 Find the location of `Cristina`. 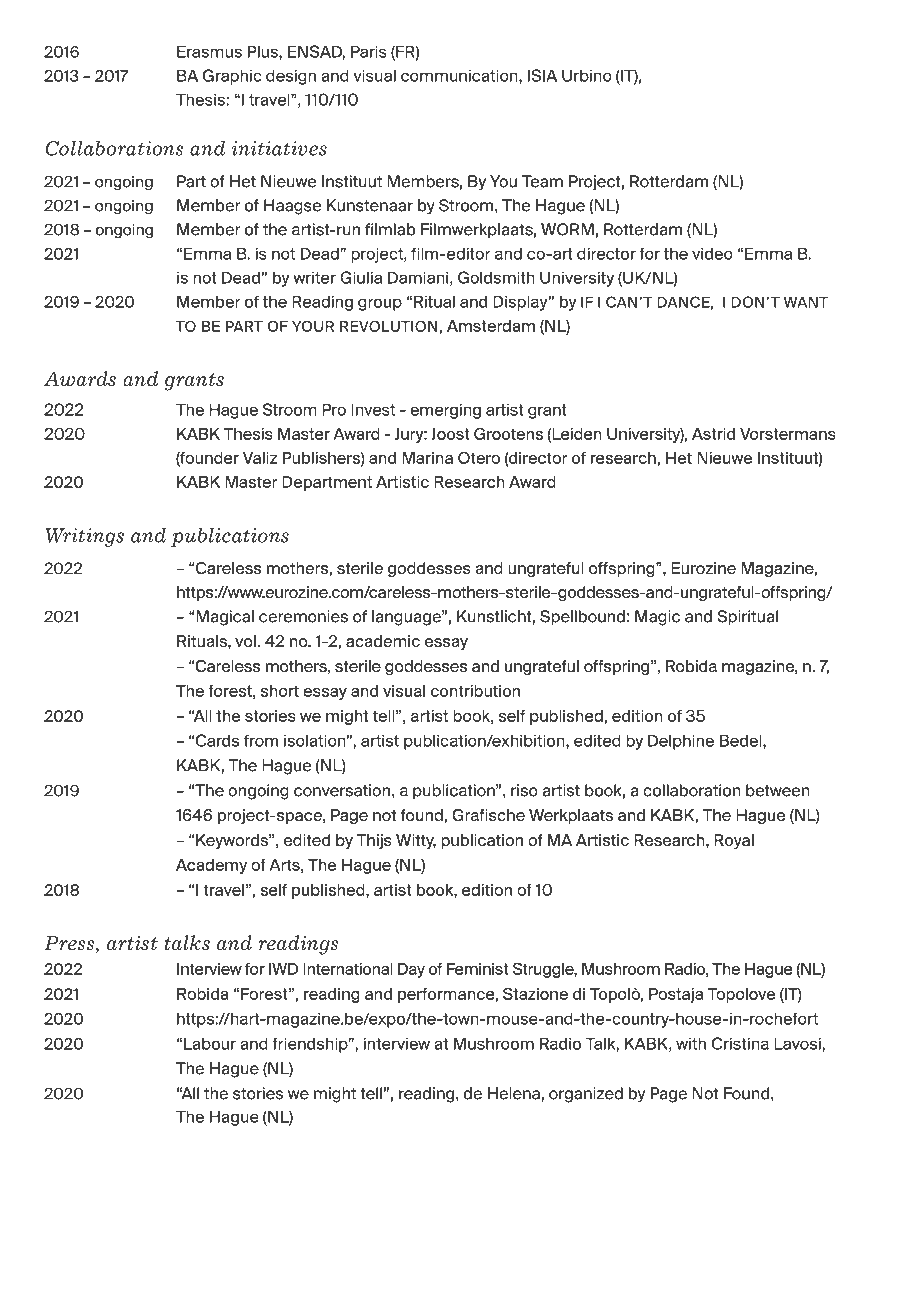

Cristina is located at coordinates (740, 1043).
